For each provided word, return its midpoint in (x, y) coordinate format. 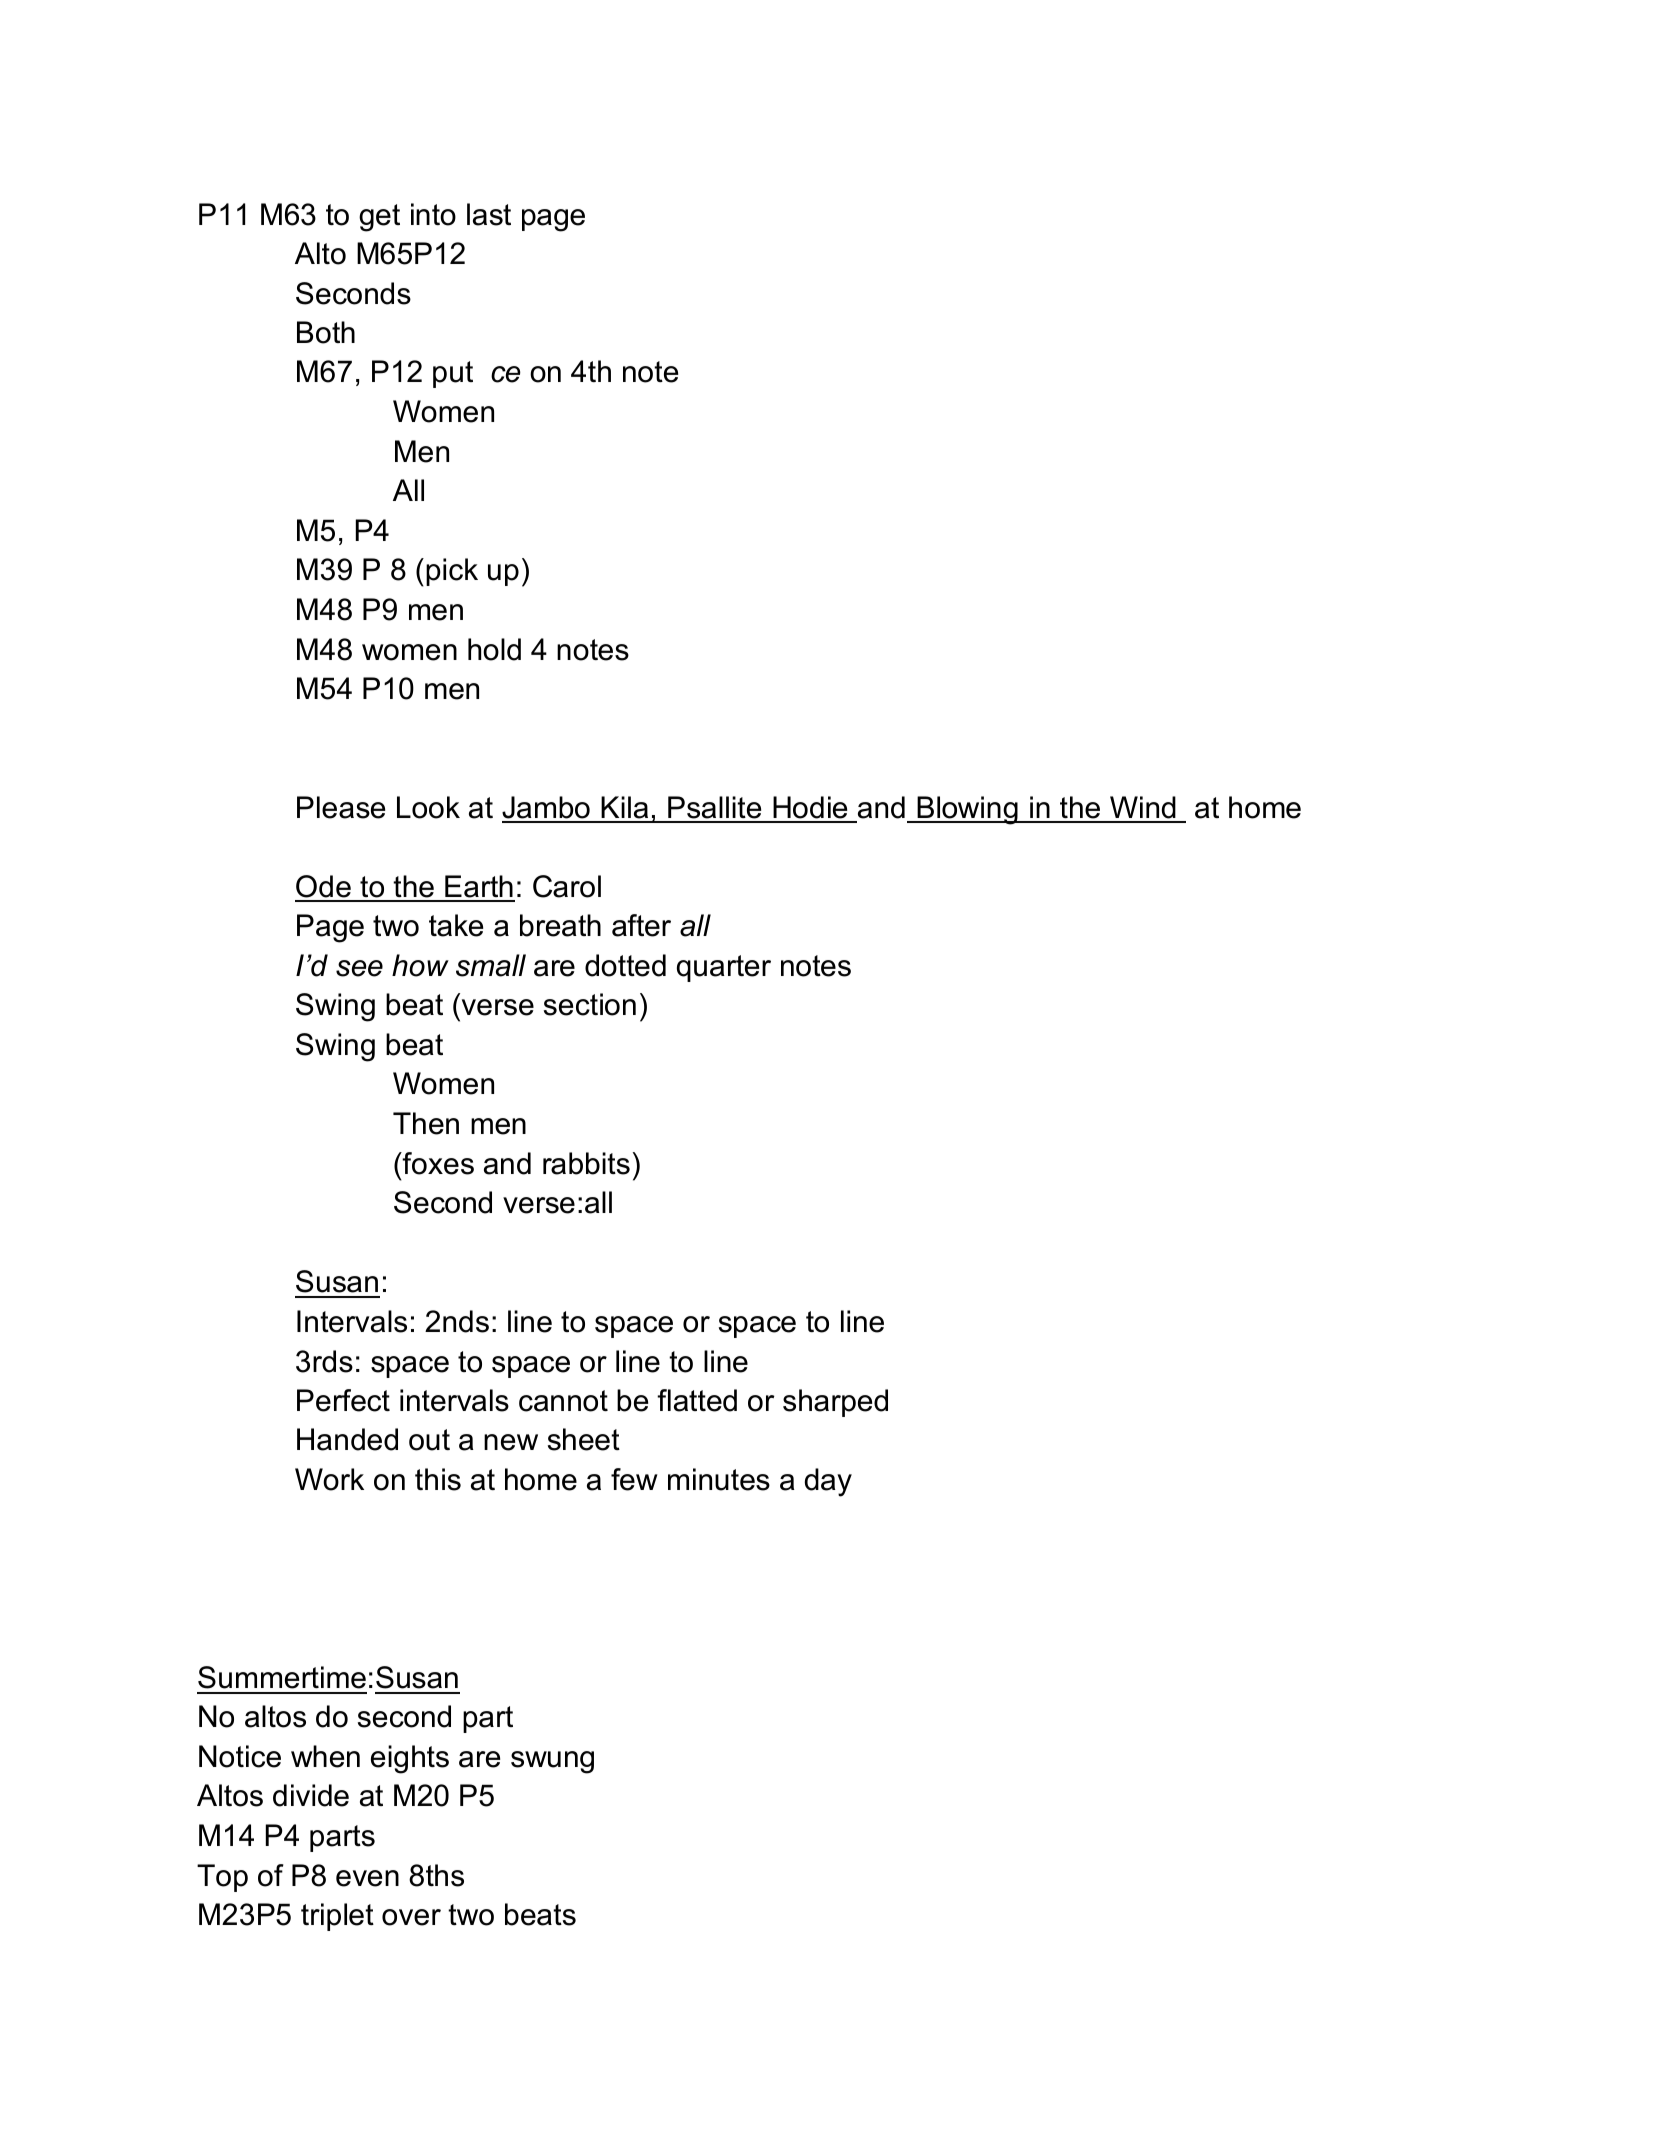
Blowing (967, 810)
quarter (724, 968)
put (453, 374)
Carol (567, 886)
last (489, 214)
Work (329, 1479)
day (828, 1482)
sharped (835, 1403)
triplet (337, 1917)
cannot (563, 1401)
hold (494, 649)
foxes (437, 1163)
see (359, 968)
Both (326, 332)
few (634, 1479)
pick (452, 572)
